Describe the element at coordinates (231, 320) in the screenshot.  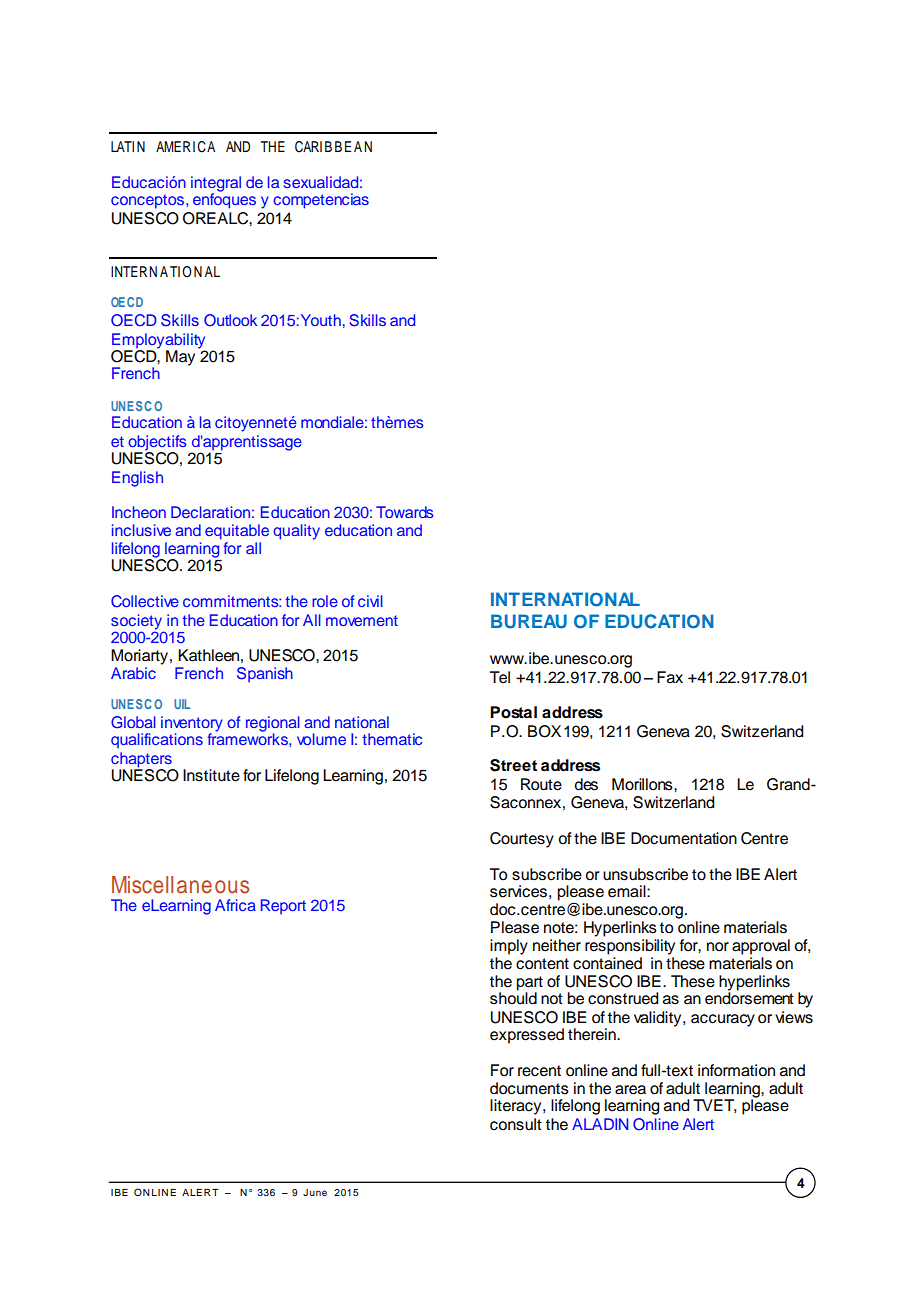
I see `Outlook` at that location.
